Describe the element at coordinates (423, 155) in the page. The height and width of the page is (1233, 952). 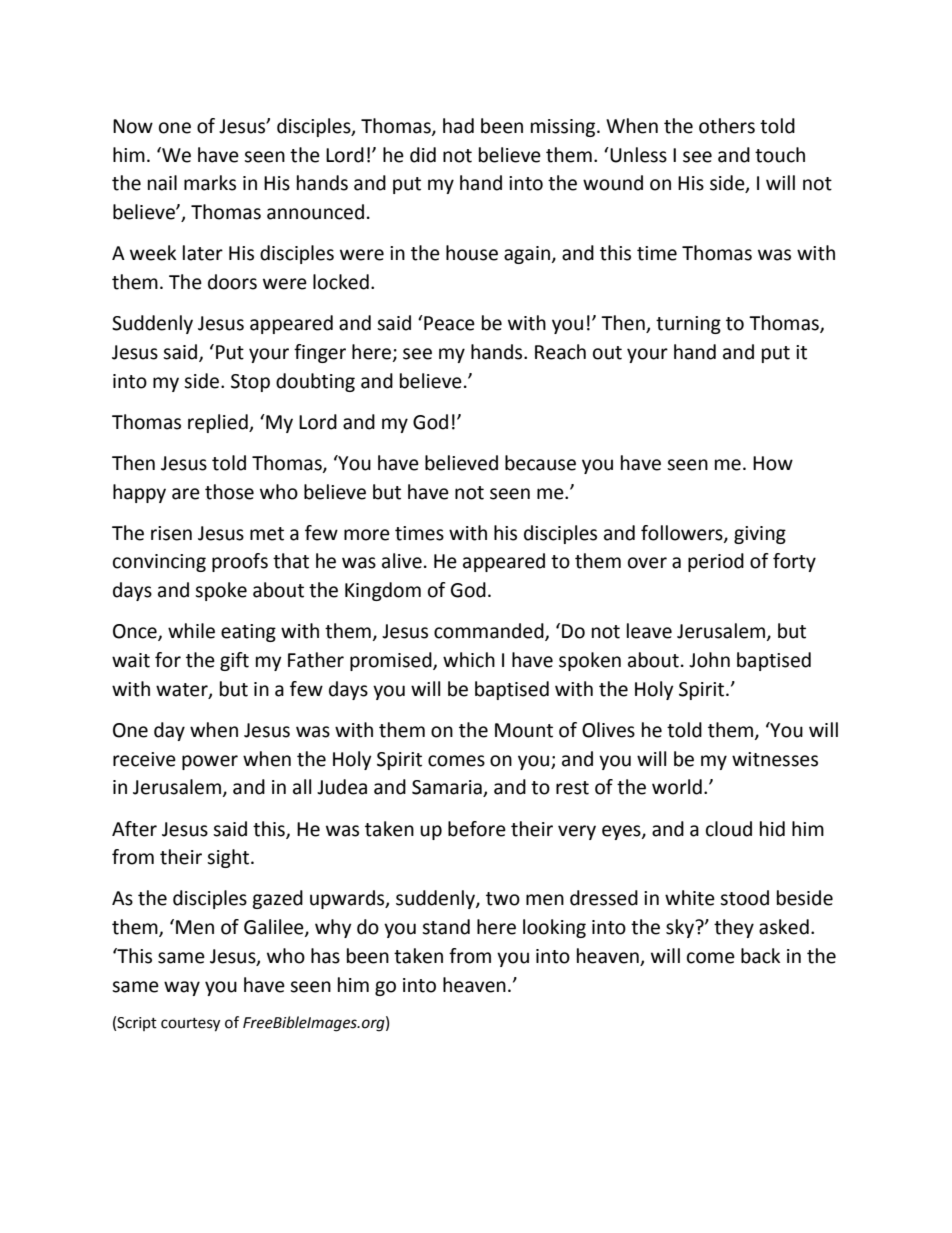
I see `did` at that location.
